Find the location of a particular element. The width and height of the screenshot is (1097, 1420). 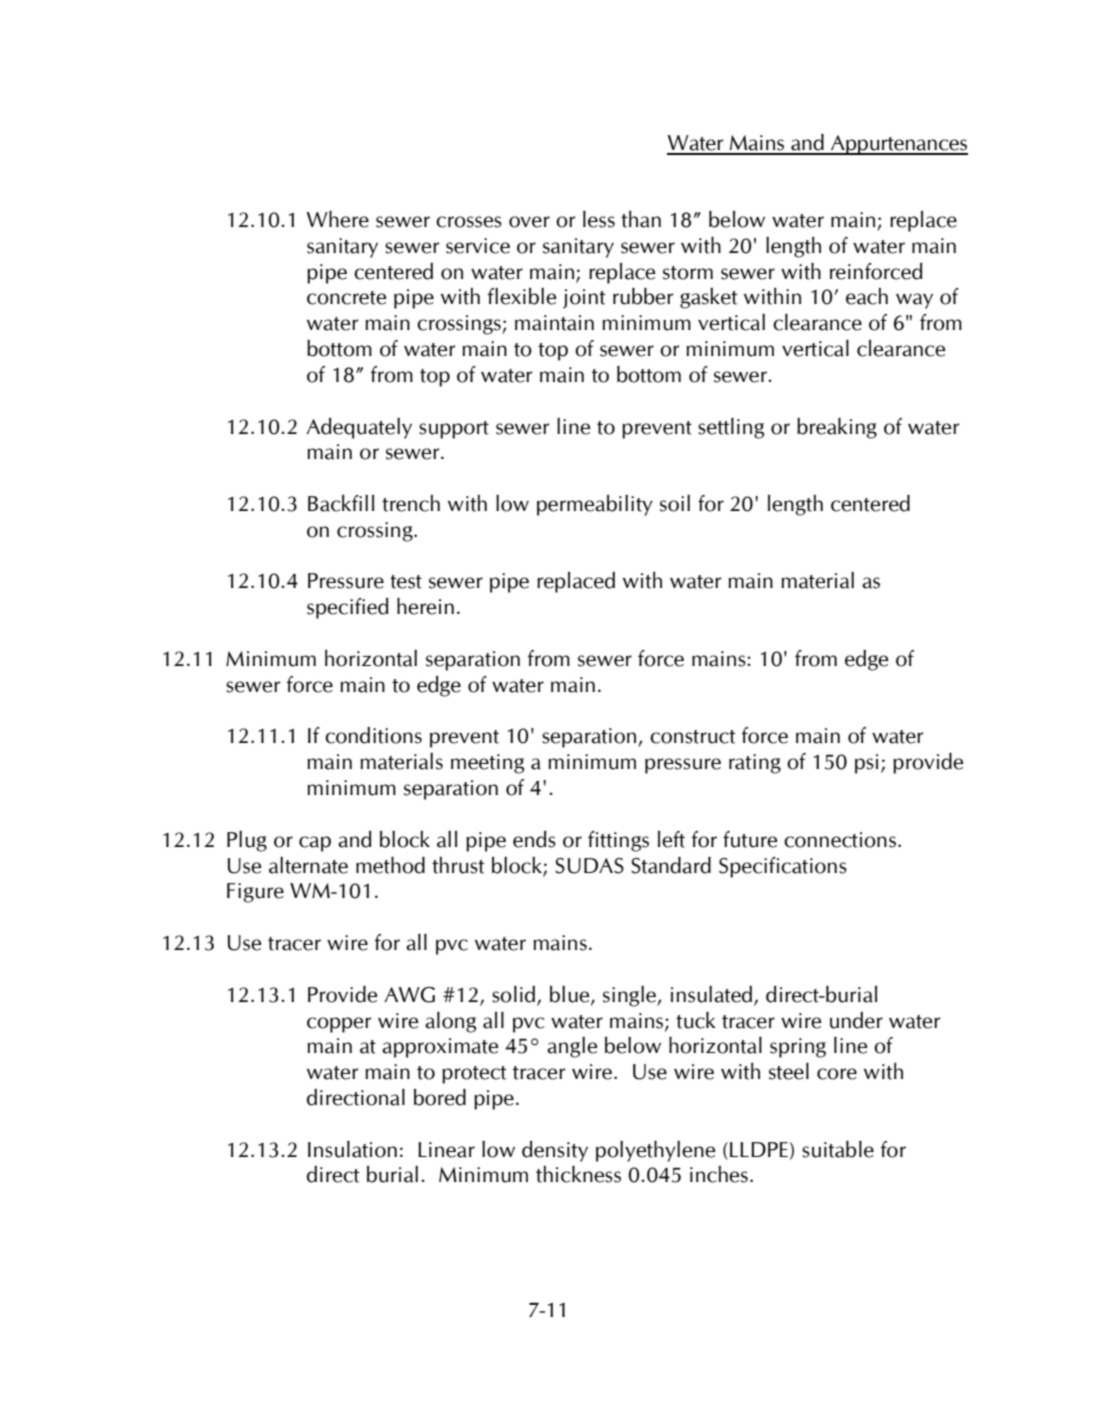

psi is located at coordinates (866, 764).
